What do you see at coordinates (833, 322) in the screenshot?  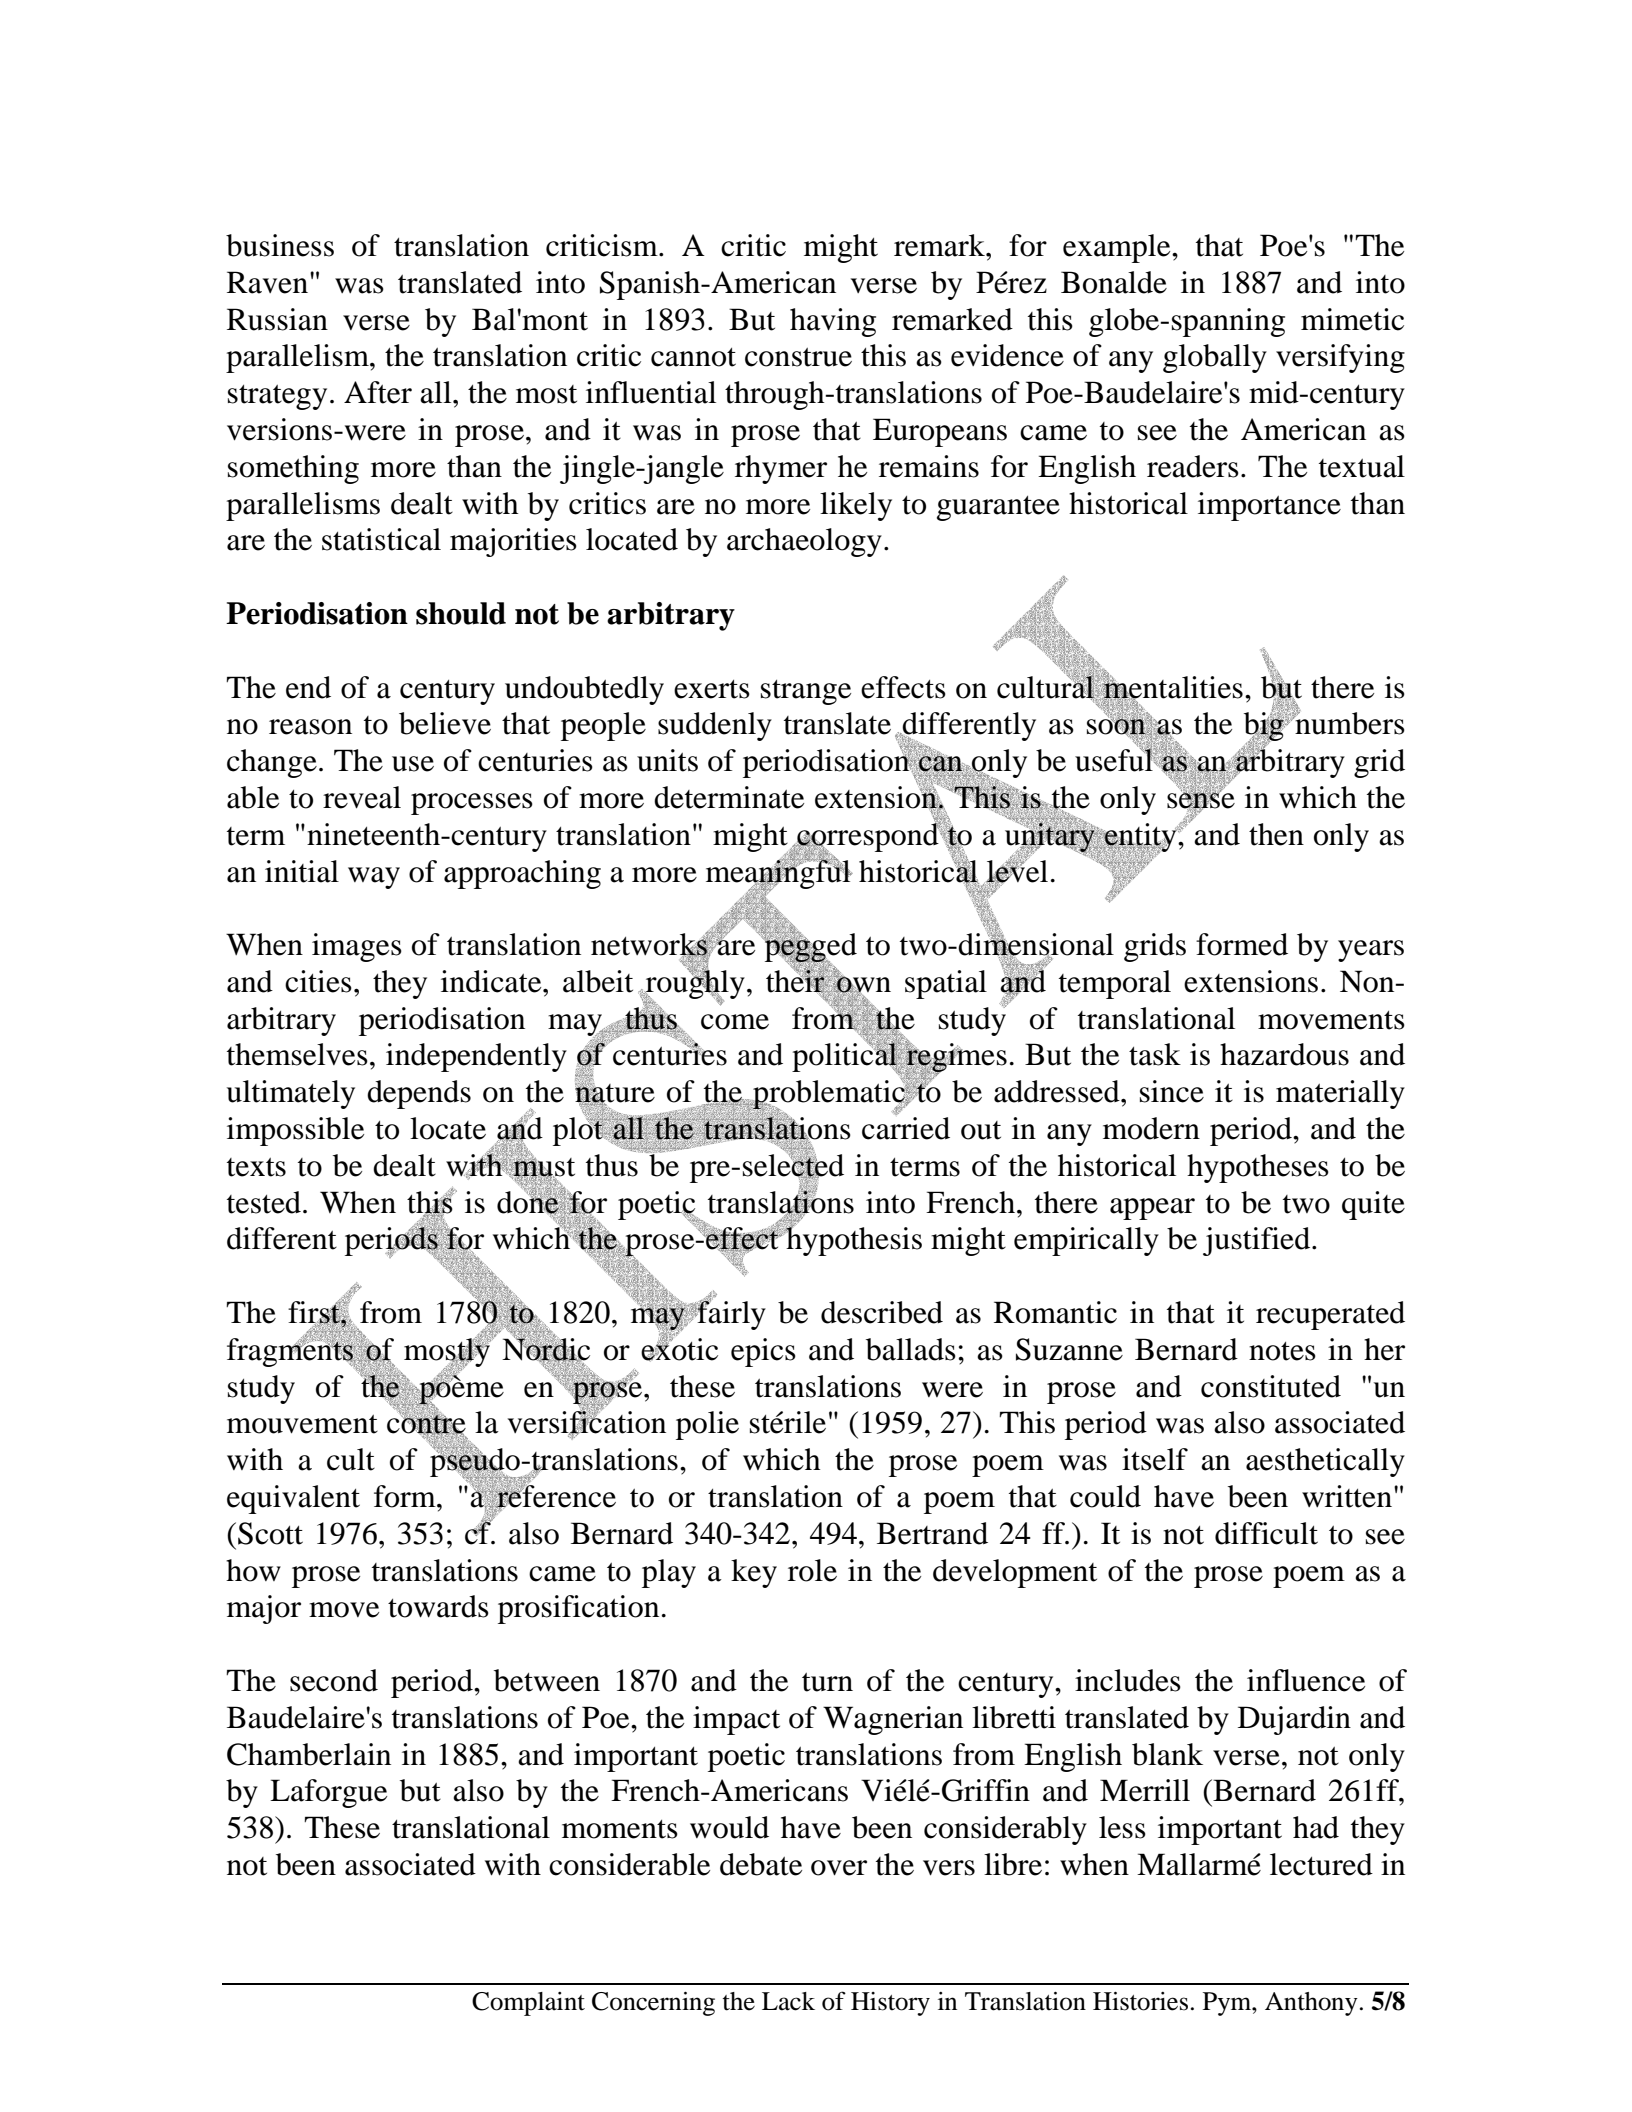 I see `having` at bounding box center [833, 322].
